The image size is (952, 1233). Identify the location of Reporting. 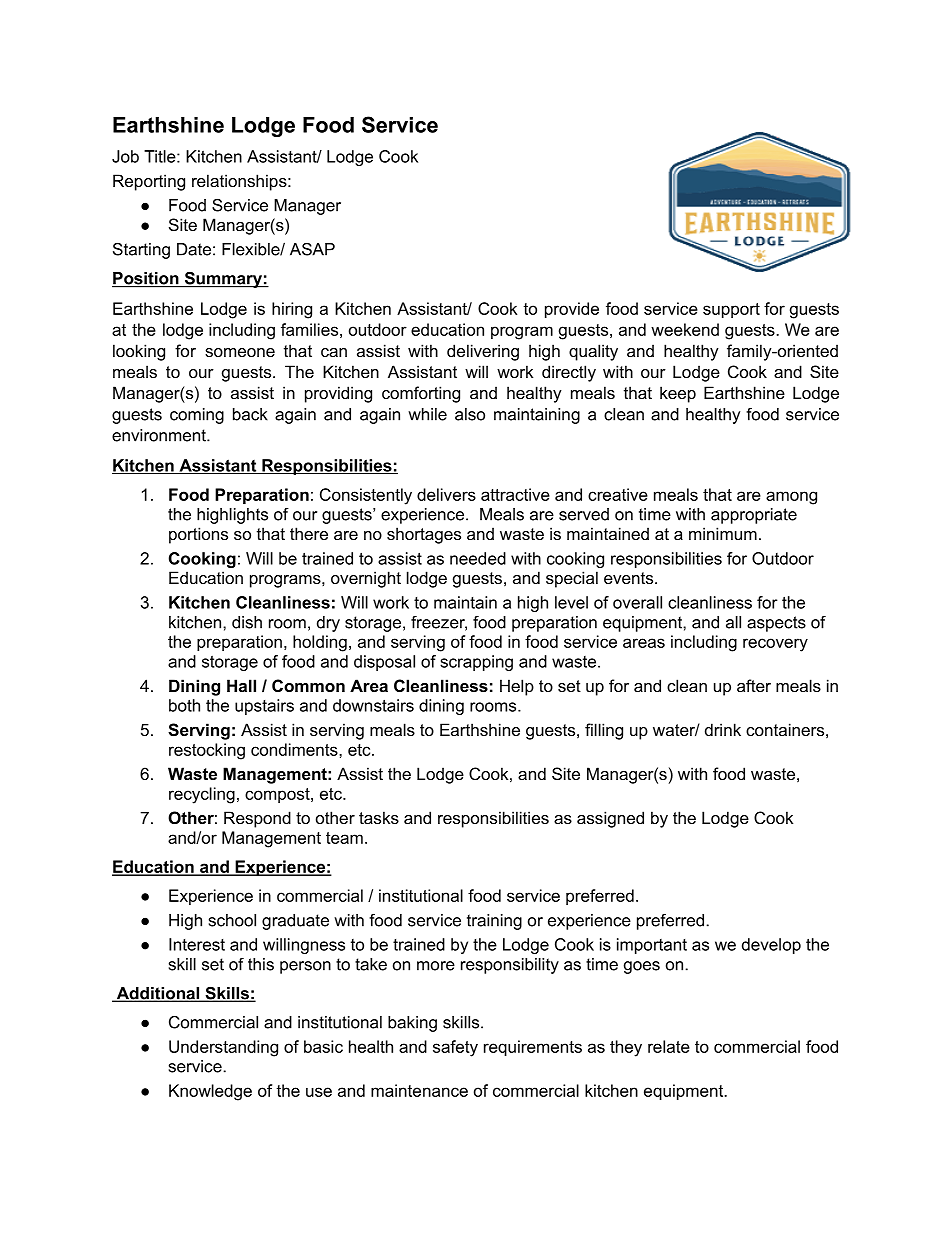
(149, 182).
